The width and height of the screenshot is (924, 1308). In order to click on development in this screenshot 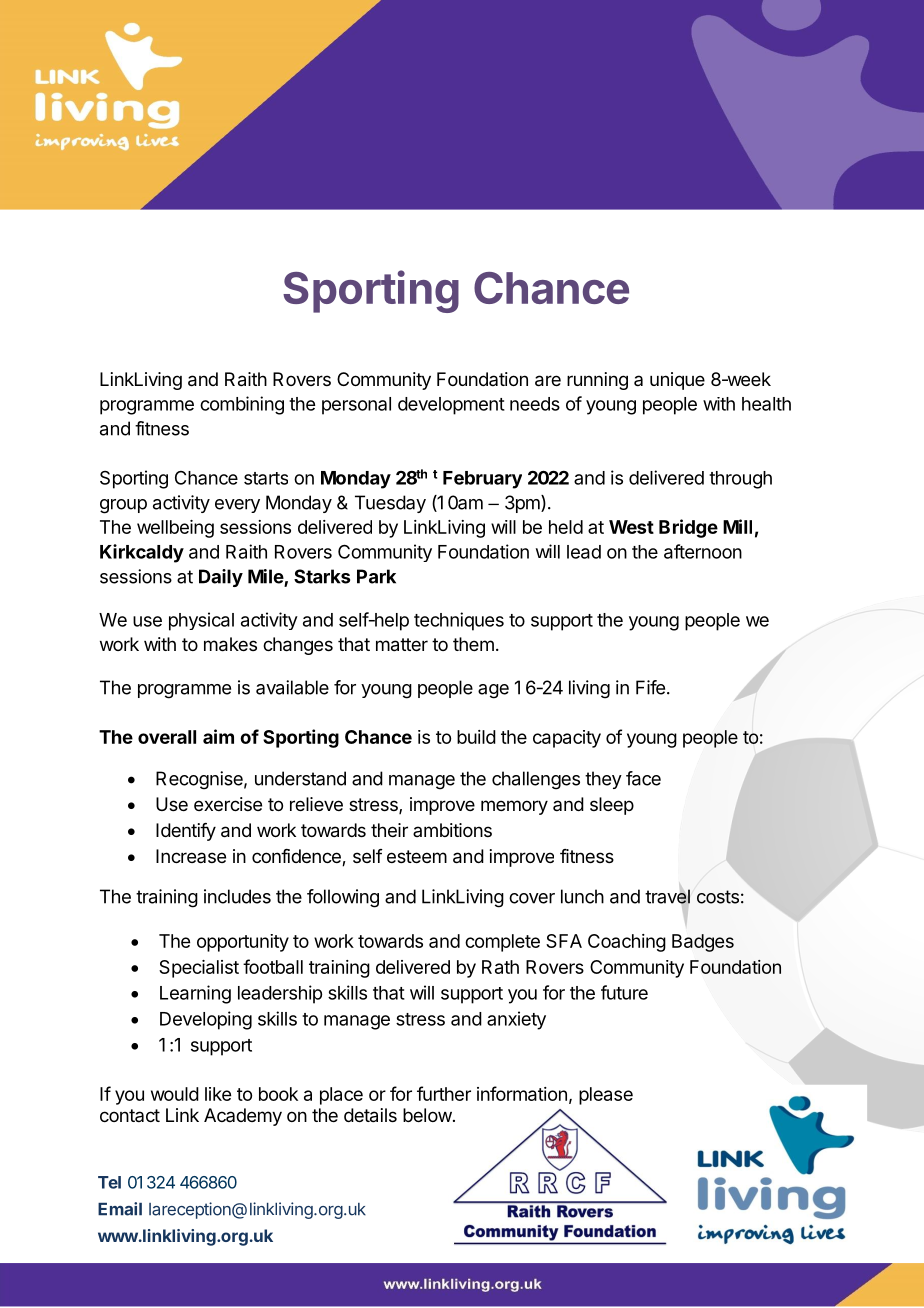, I will do `click(451, 406)`.
